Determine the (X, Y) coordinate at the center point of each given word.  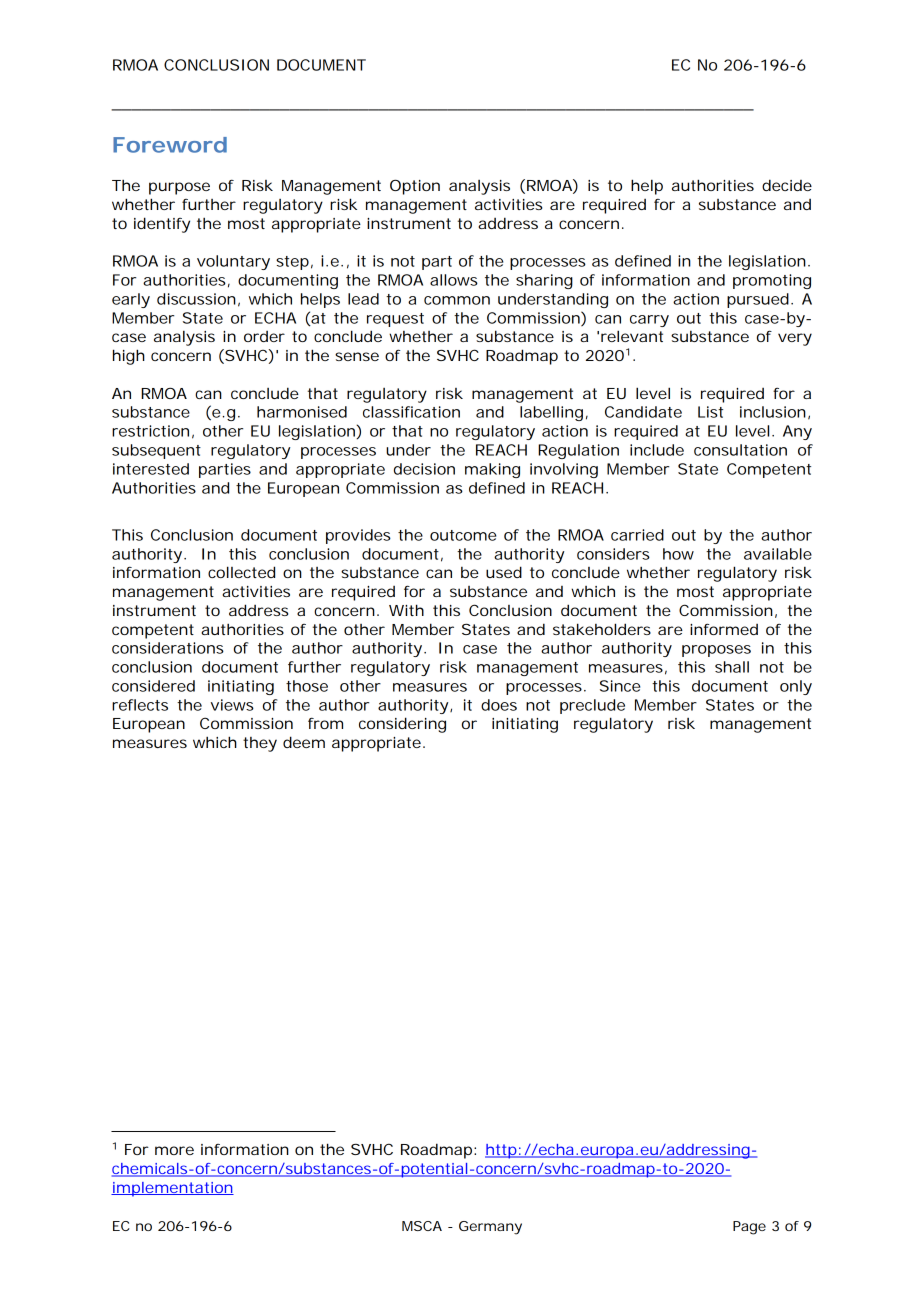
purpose (179, 188)
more (174, 1150)
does (499, 705)
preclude (592, 706)
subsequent (156, 451)
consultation (740, 450)
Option (415, 187)
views (232, 705)
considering (402, 725)
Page (749, 1228)
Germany (490, 1228)
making (492, 470)
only (796, 687)
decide (787, 185)
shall (732, 667)
